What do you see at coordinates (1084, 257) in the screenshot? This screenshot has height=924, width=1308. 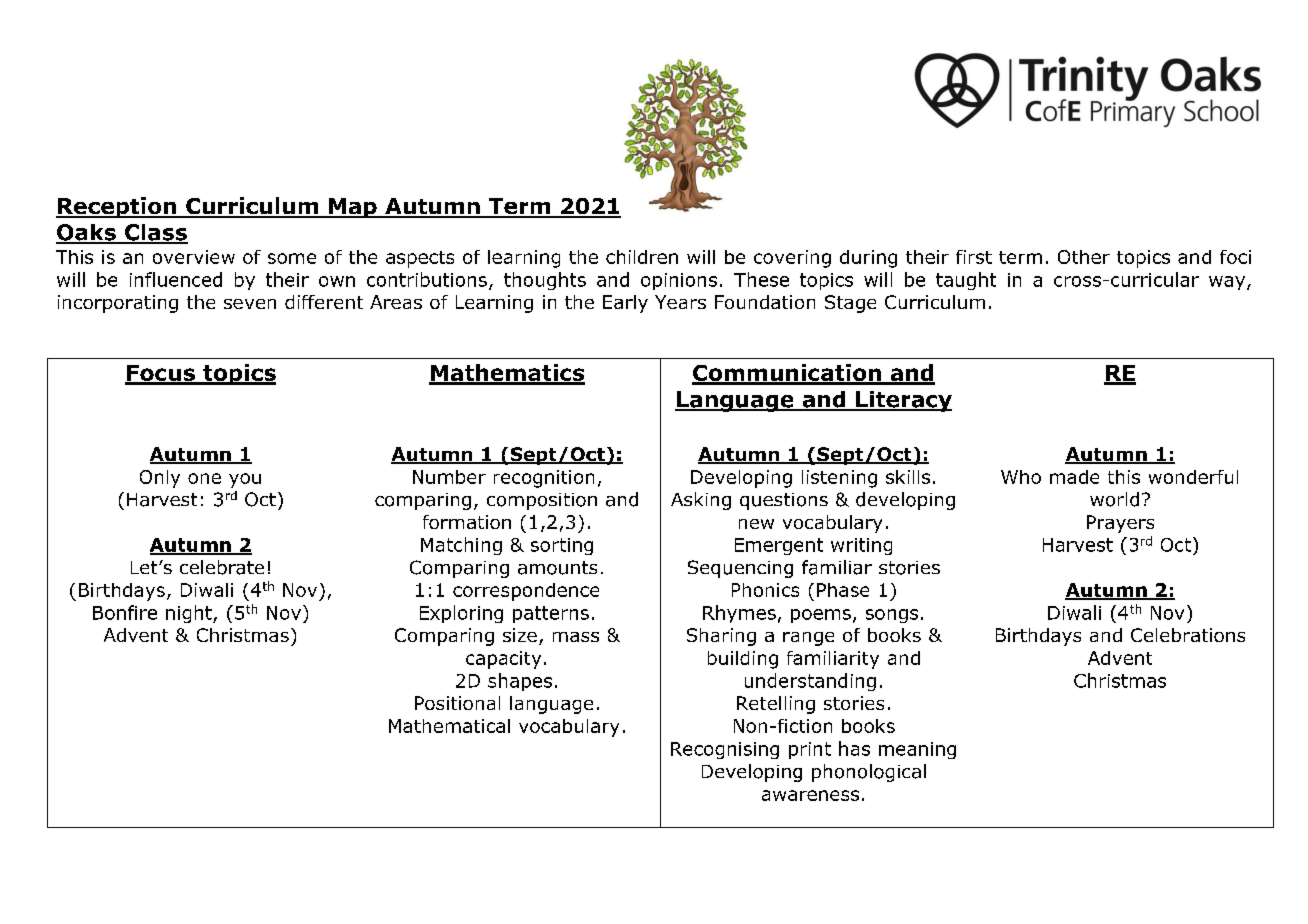 I see `Other` at bounding box center [1084, 257].
